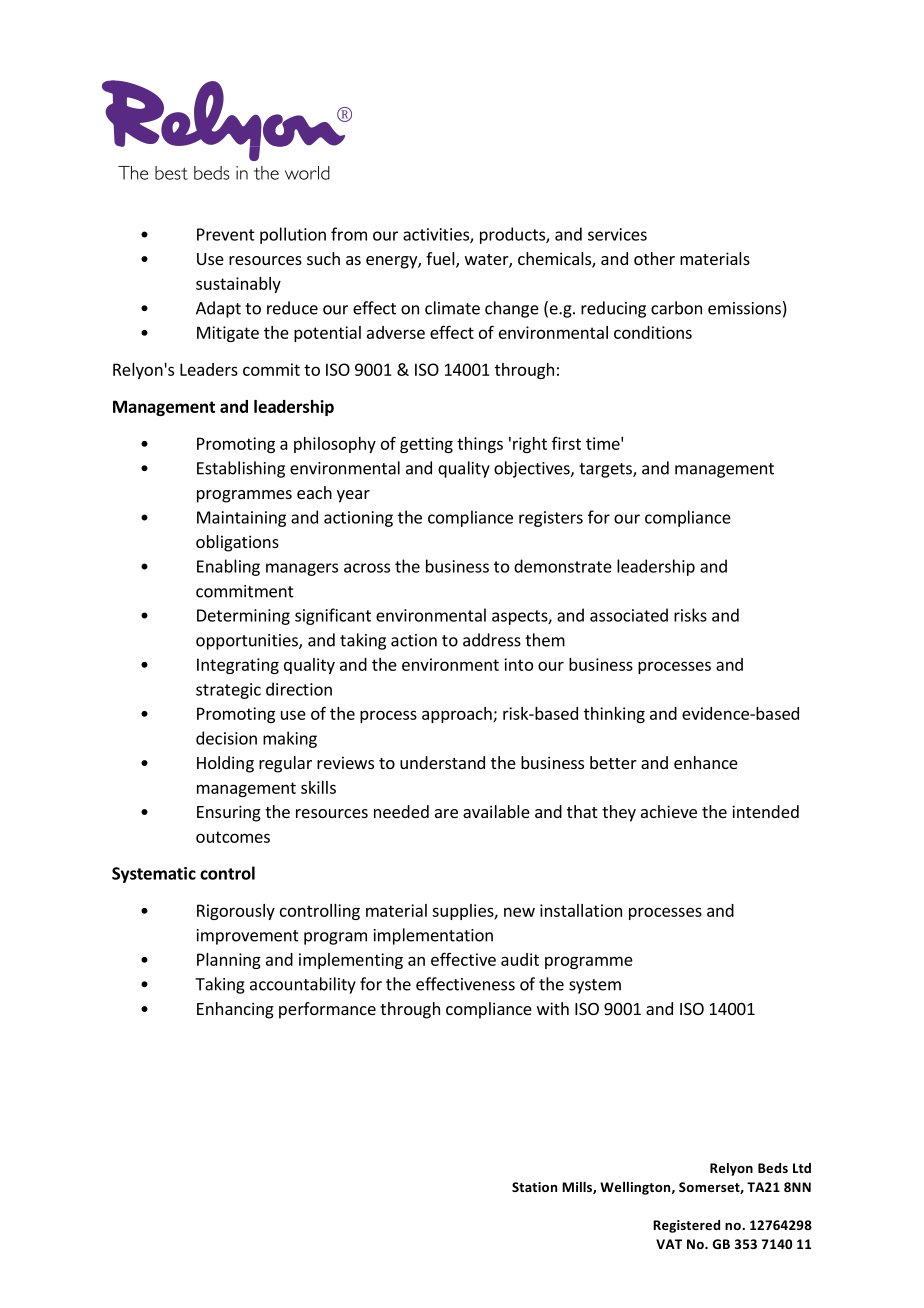 The height and width of the image is (1308, 924). What do you see at coordinates (458, 715) in the image?
I see `approach` at bounding box center [458, 715].
